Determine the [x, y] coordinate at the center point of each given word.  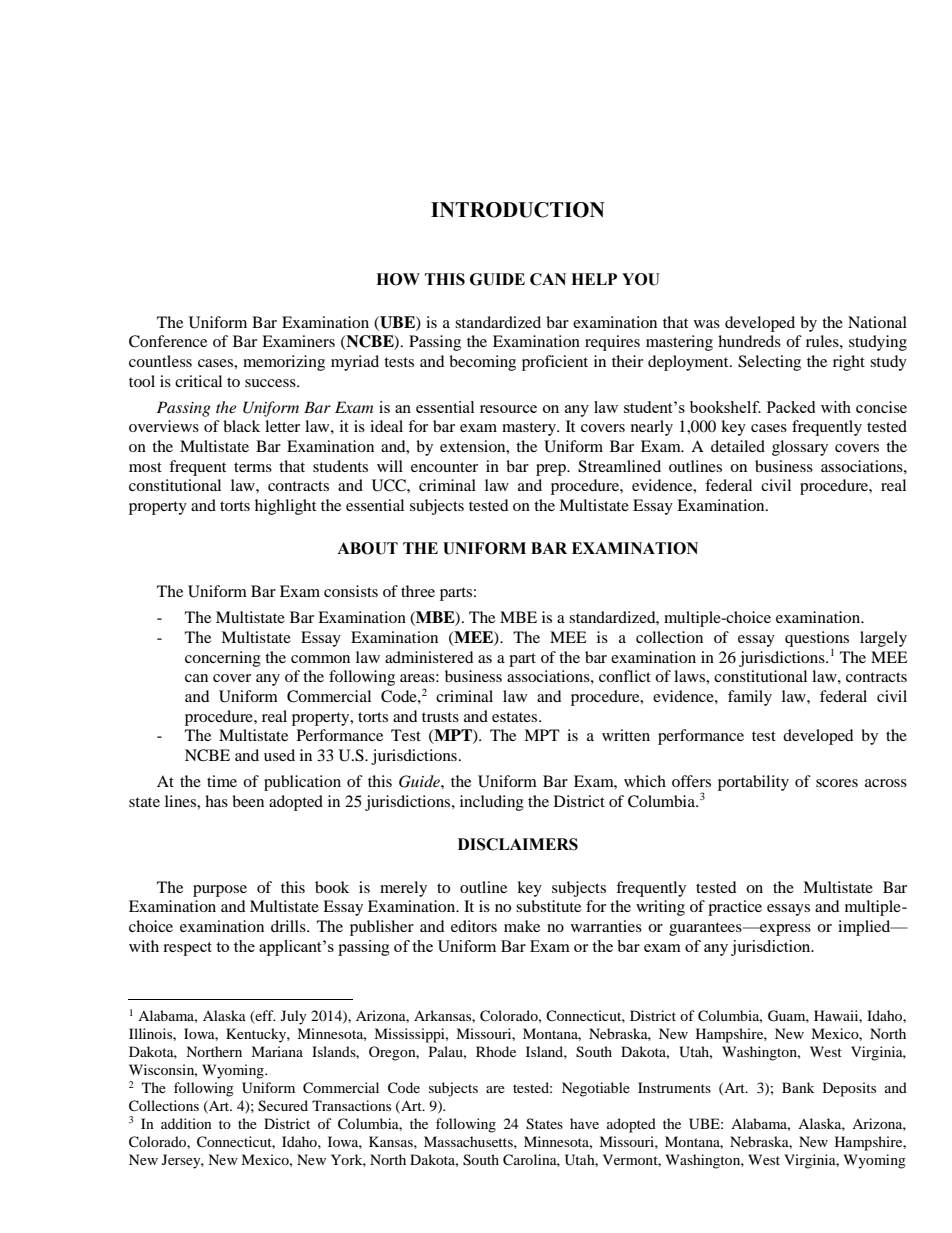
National [877, 322]
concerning [223, 659]
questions [817, 639]
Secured [283, 1106]
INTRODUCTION [518, 210]
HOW [398, 279]
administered [429, 657]
